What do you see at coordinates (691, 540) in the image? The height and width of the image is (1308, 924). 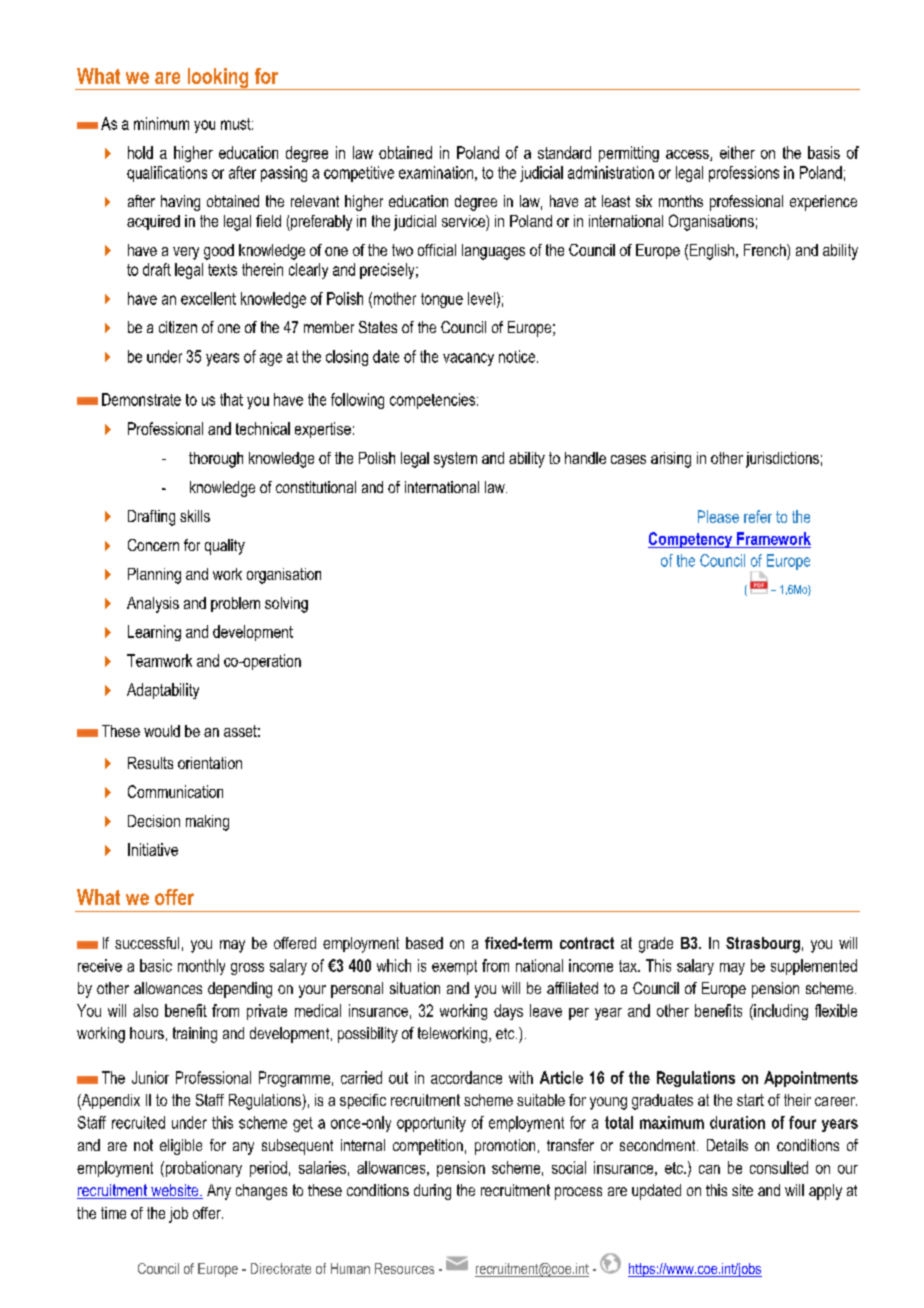 I see `Competency` at bounding box center [691, 540].
